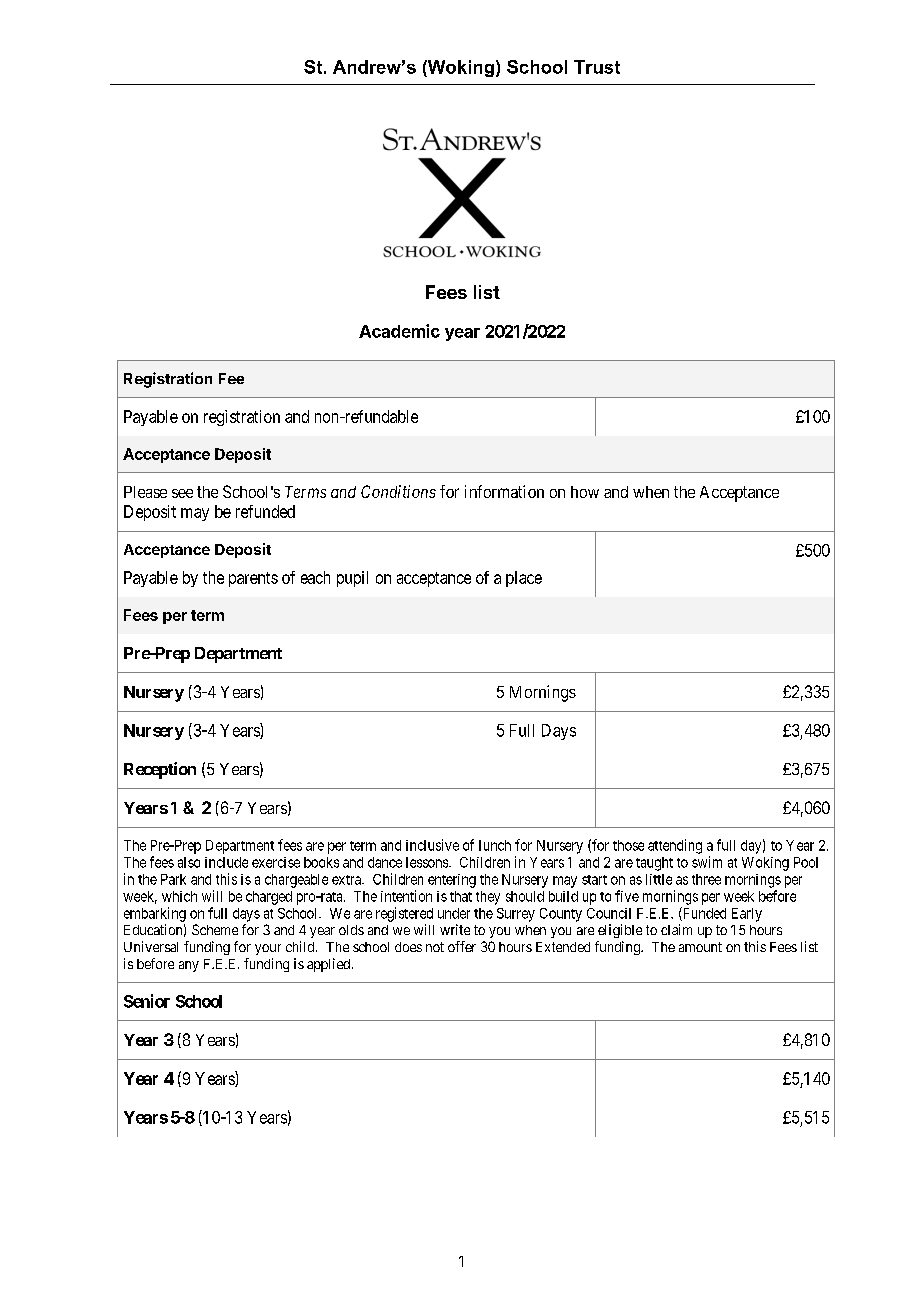  What do you see at coordinates (462, 946) in the screenshot?
I see `offer` at bounding box center [462, 946].
